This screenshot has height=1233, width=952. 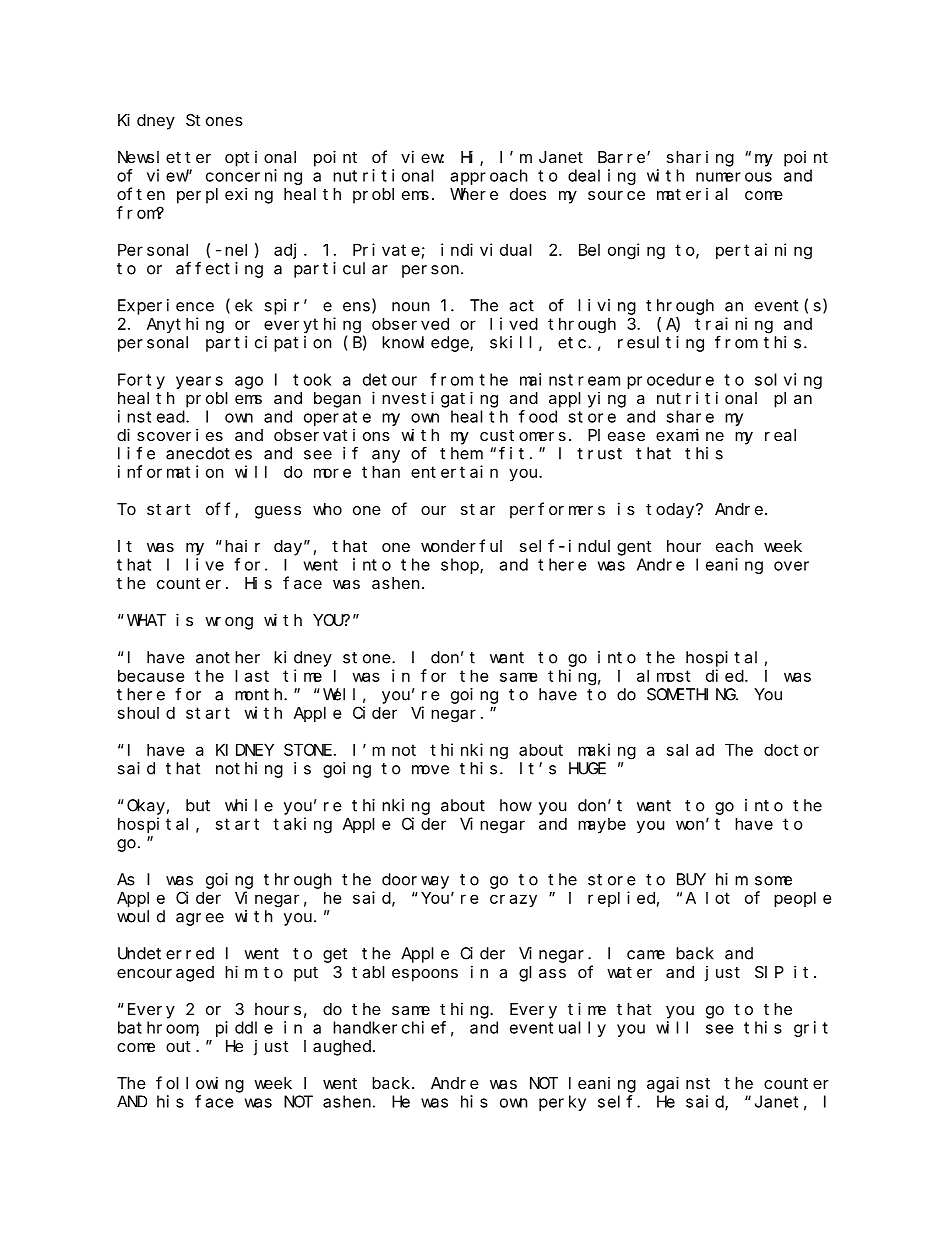 I want to click on training, so click(x=734, y=325).
